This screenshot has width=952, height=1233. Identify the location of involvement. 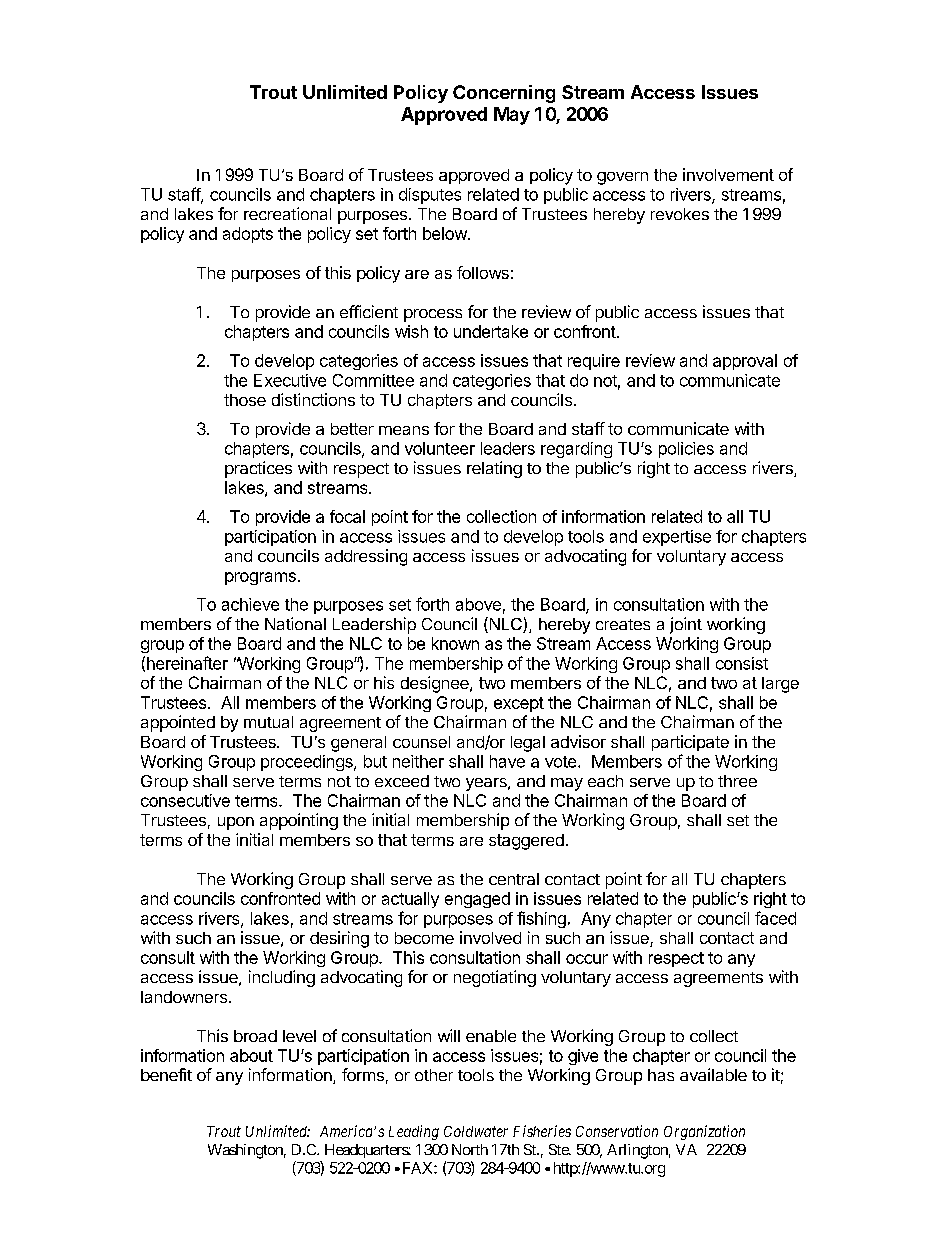
(728, 174).
